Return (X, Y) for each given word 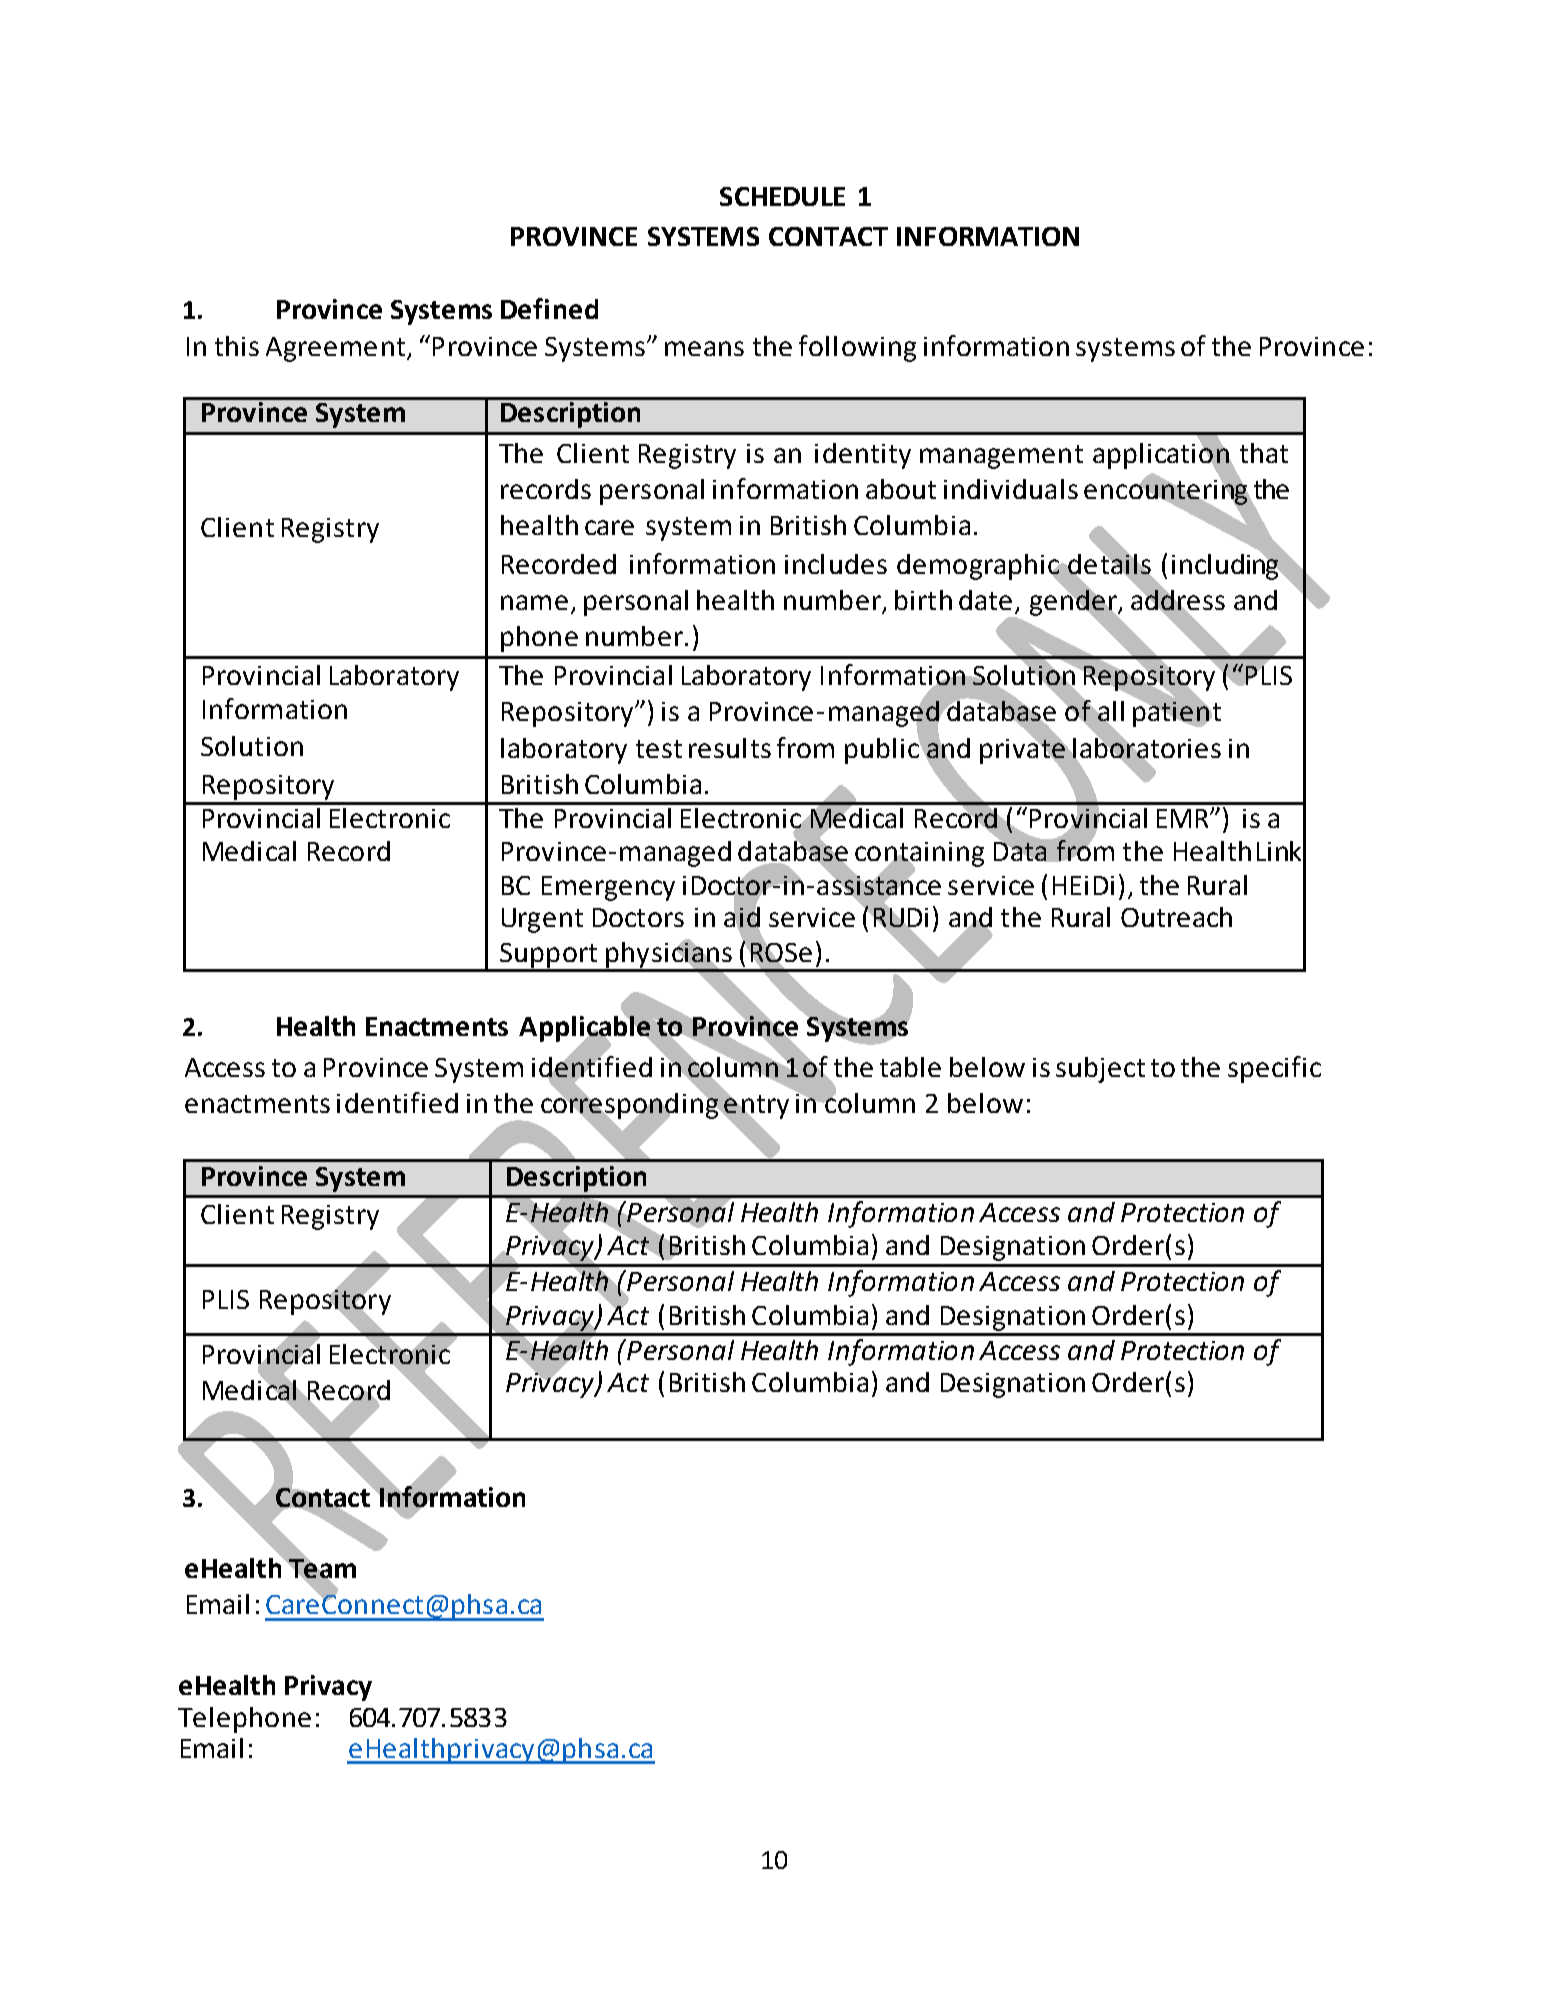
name (534, 602)
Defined (549, 308)
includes (836, 564)
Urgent (542, 920)
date (985, 600)
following (857, 348)
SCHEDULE (782, 196)
